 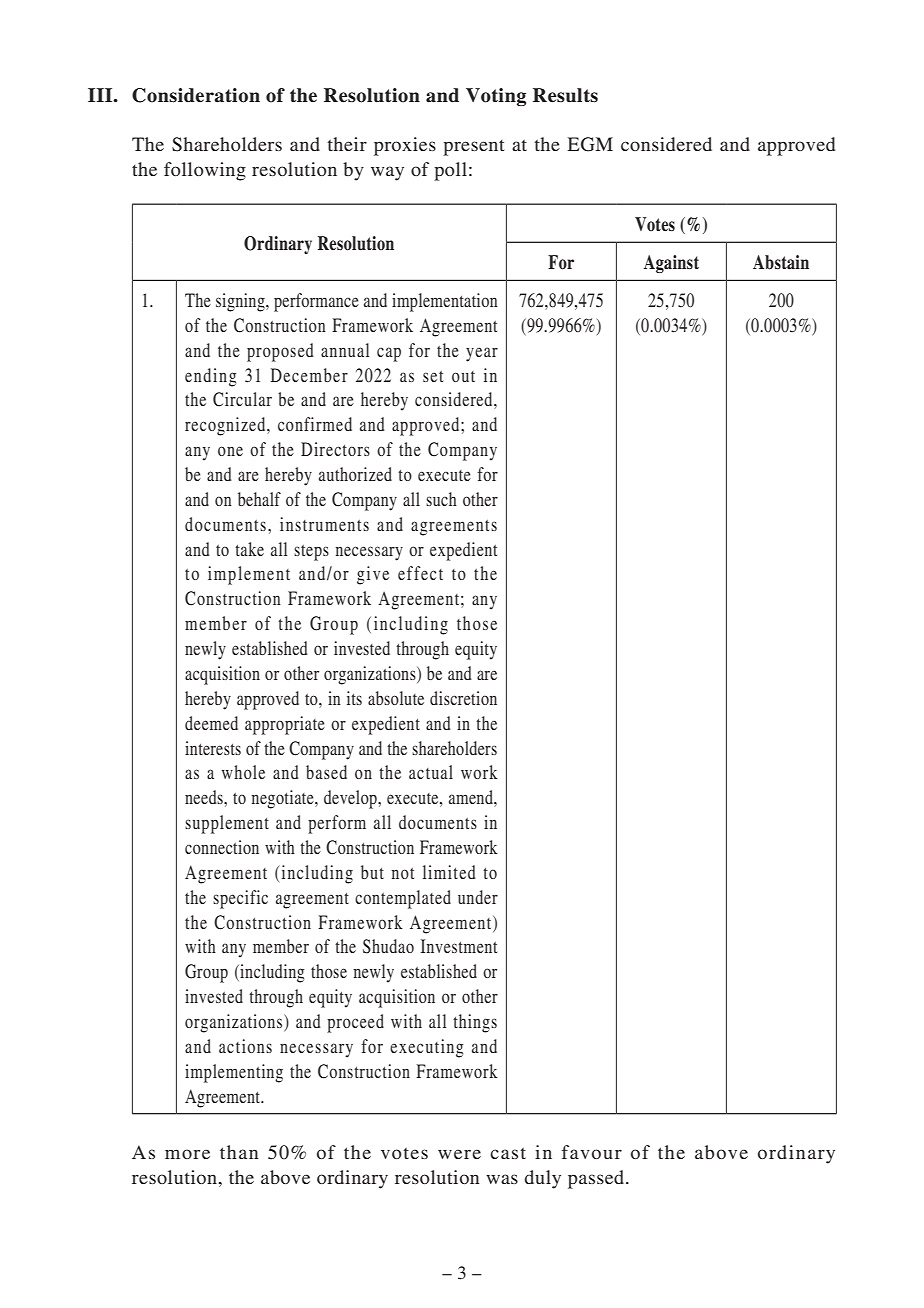 I want to click on Investment, so click(x=459, y=946).
